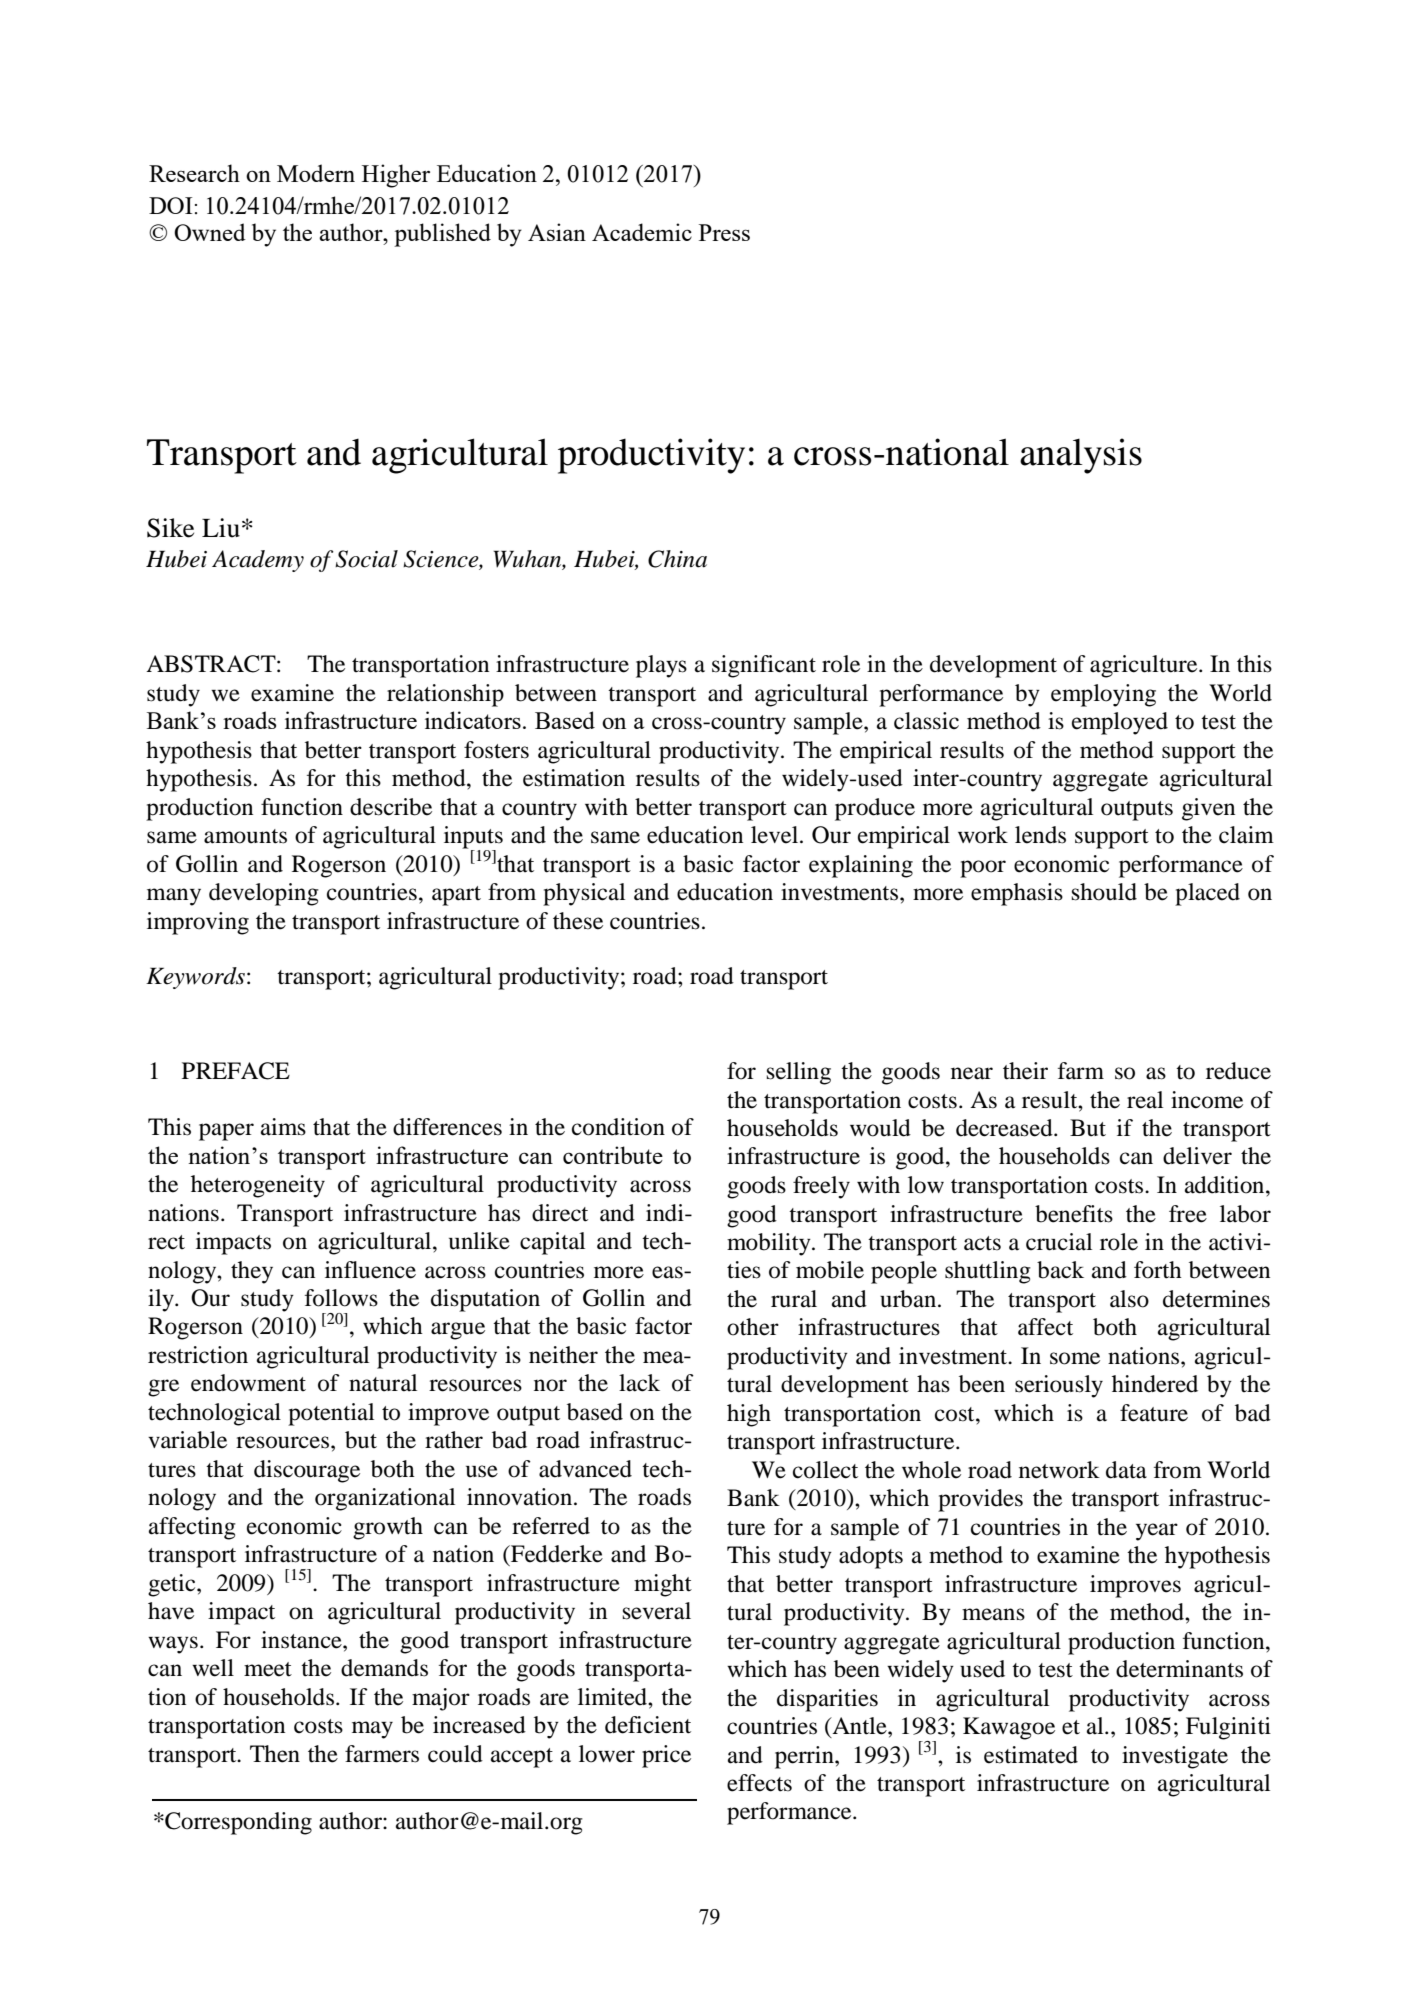 The image size is (1419, 2004). What do you see at coordinates (316, 173) in the screenshot?
I see `Modern` at bounding box center [316, 173].
